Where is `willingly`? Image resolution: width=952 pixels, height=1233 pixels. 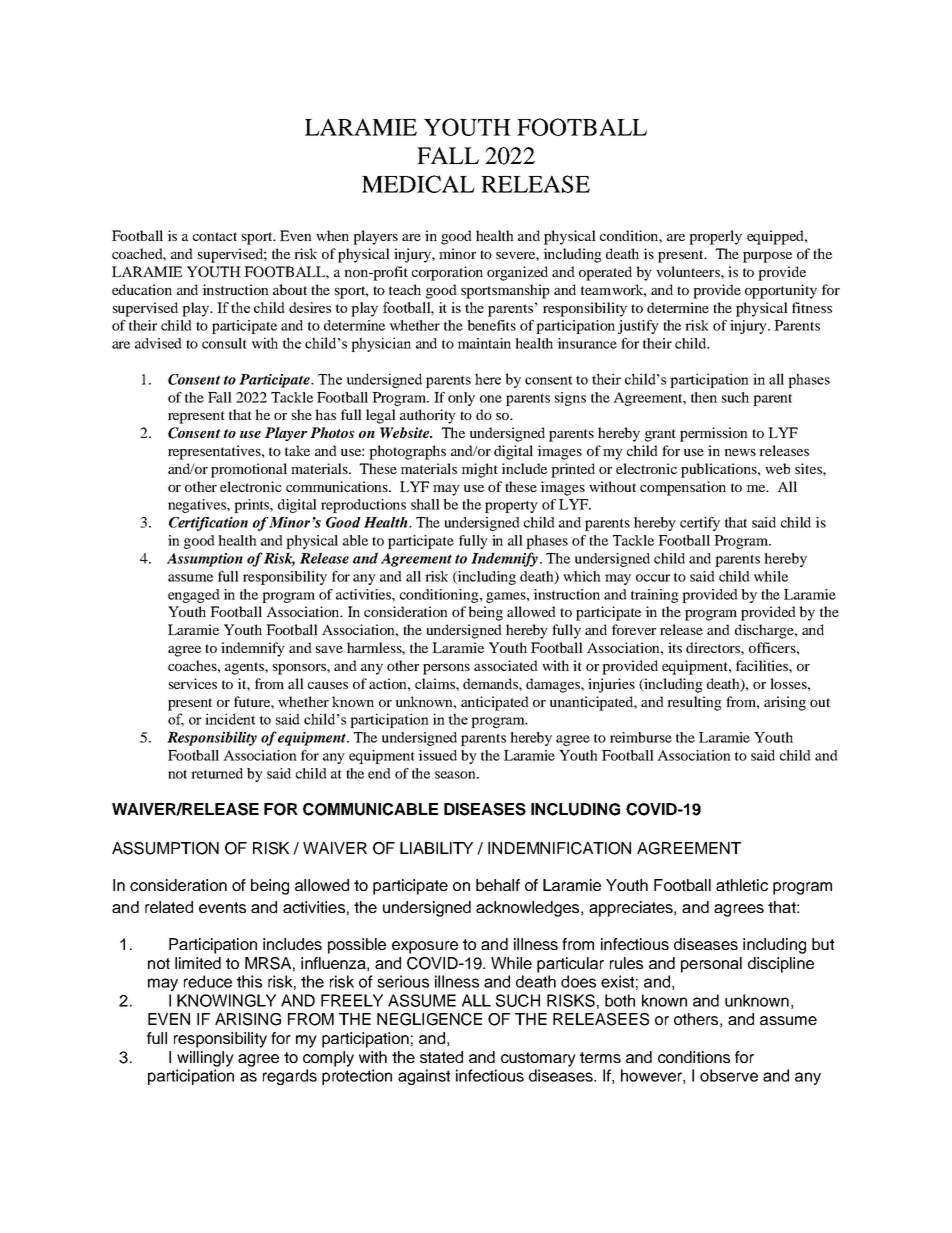 willingly is located at coordinates (205, 1059).
